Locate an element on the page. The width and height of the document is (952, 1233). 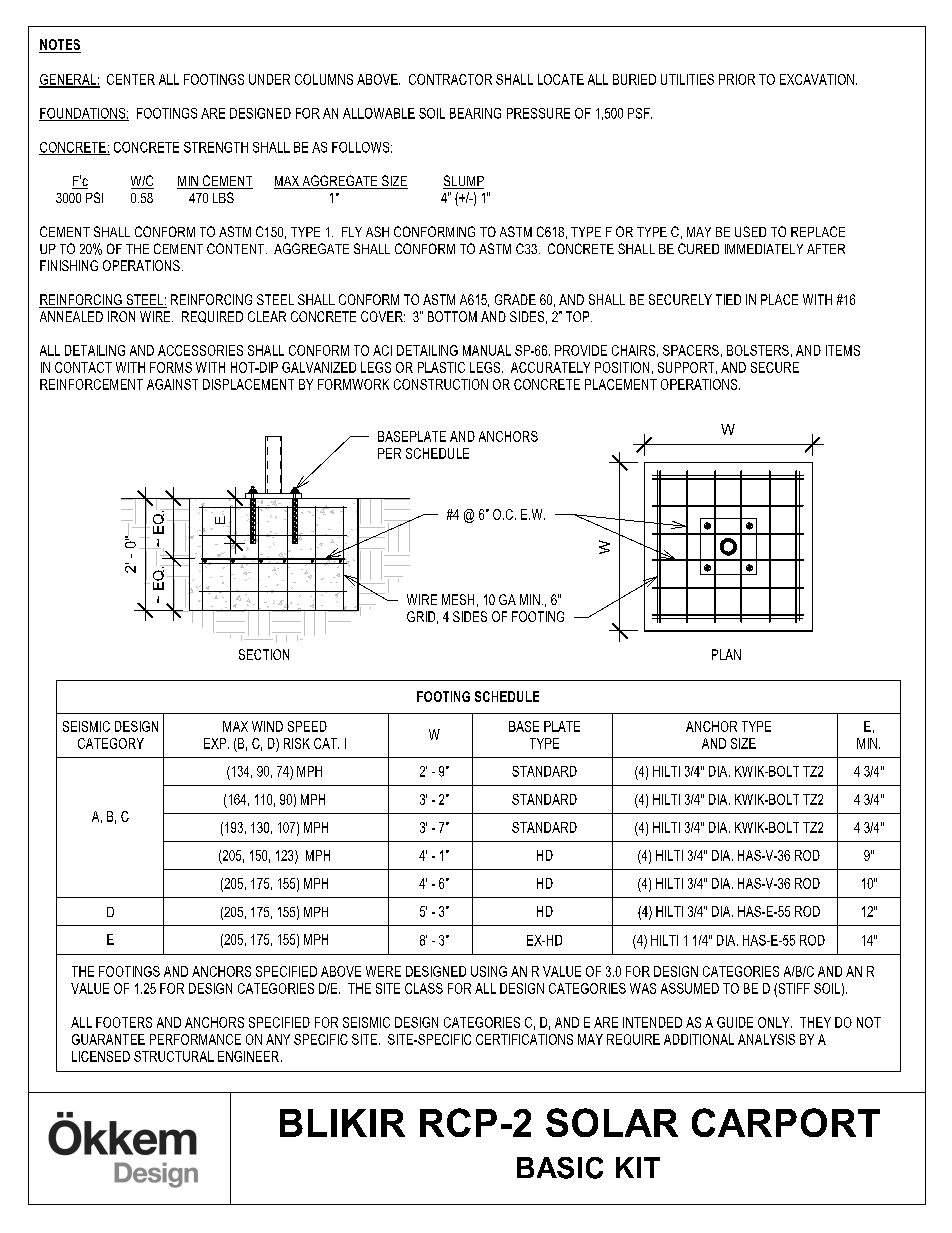
BOLSTERS is located at coordinates (758, 350).
